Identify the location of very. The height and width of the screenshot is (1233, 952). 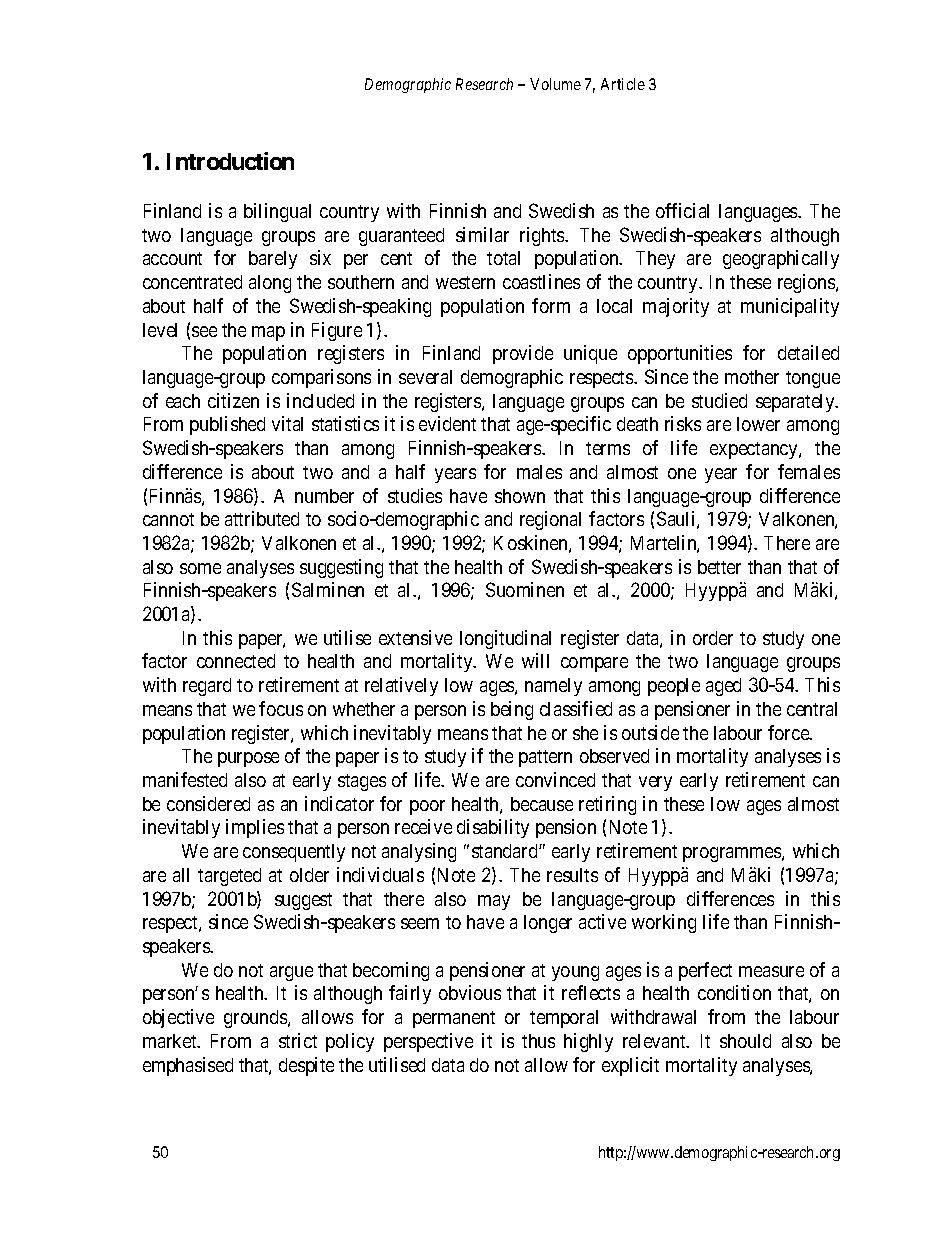
(655, 783).
